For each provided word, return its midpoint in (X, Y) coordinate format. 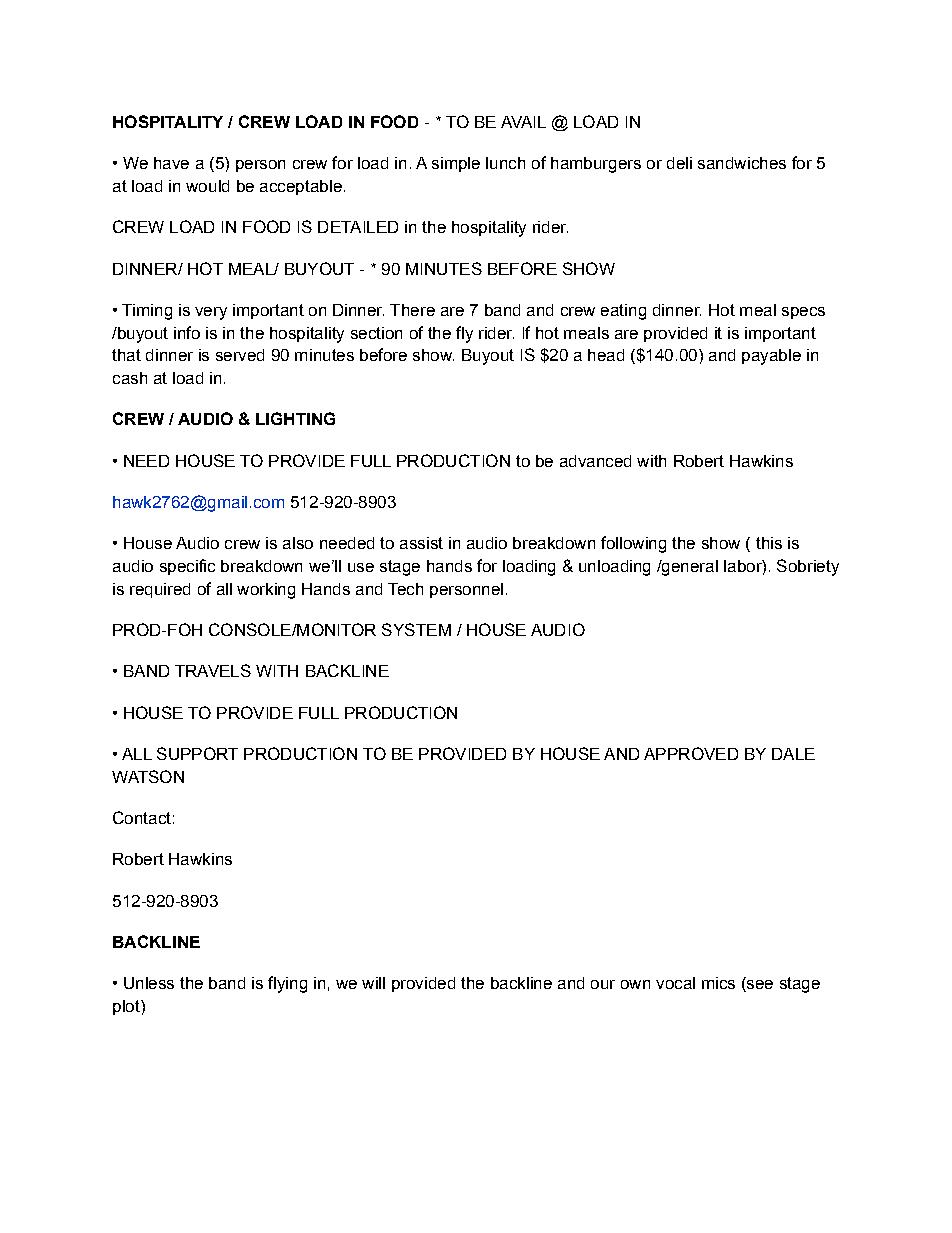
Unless (149, 983)
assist (421, 543)
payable (771, 357)
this (769, 543)
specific (187, 567)
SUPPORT (197, 753)
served (240, 355)
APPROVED (691, 753)
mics (718, 983)
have (171, 163)
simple (456, 164)
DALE (793, 754)
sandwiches (742, 163)
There (412, 310)
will (373, 983)
